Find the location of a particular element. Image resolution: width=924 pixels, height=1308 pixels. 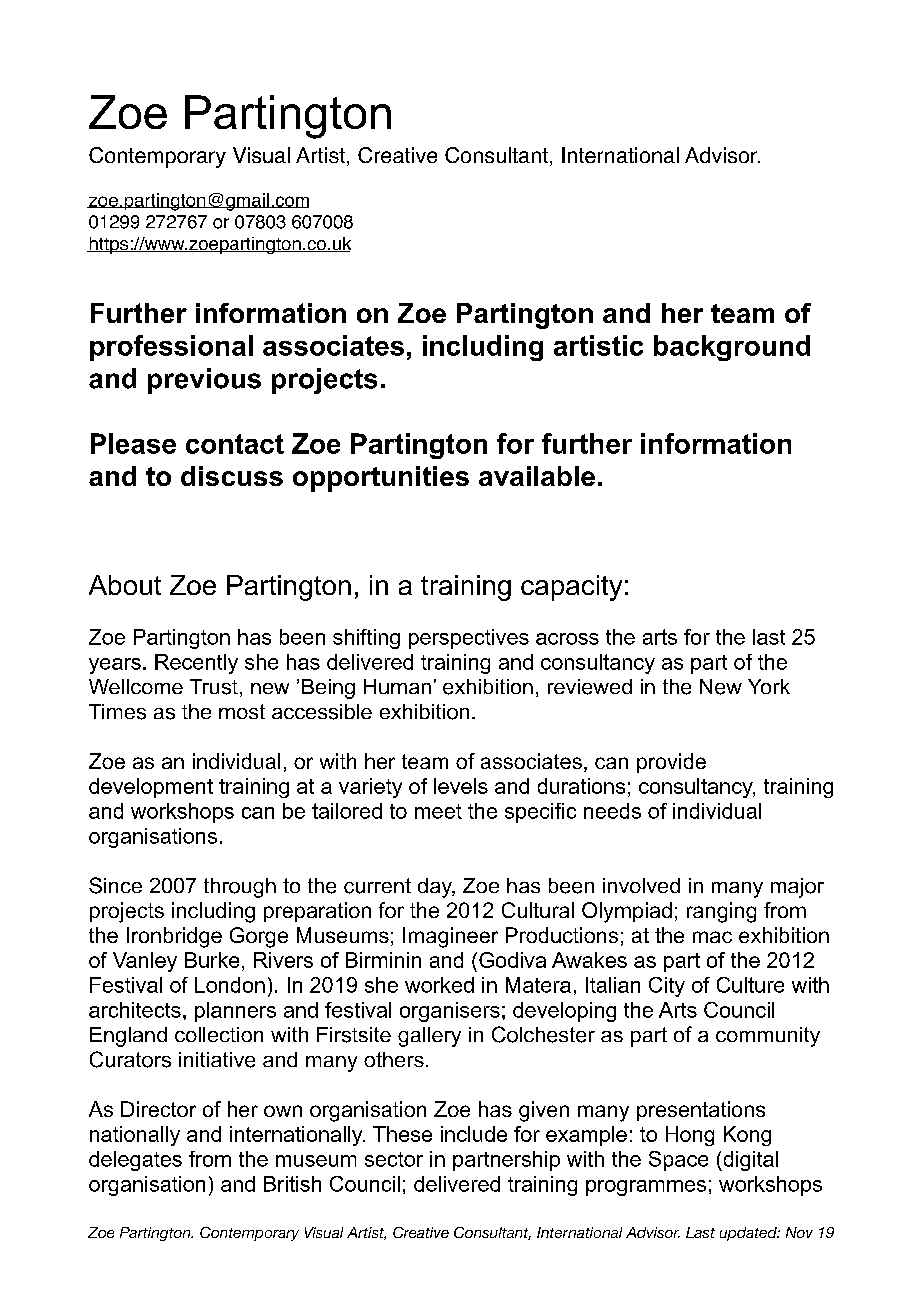

mac is located at coordinates (712, 937).
